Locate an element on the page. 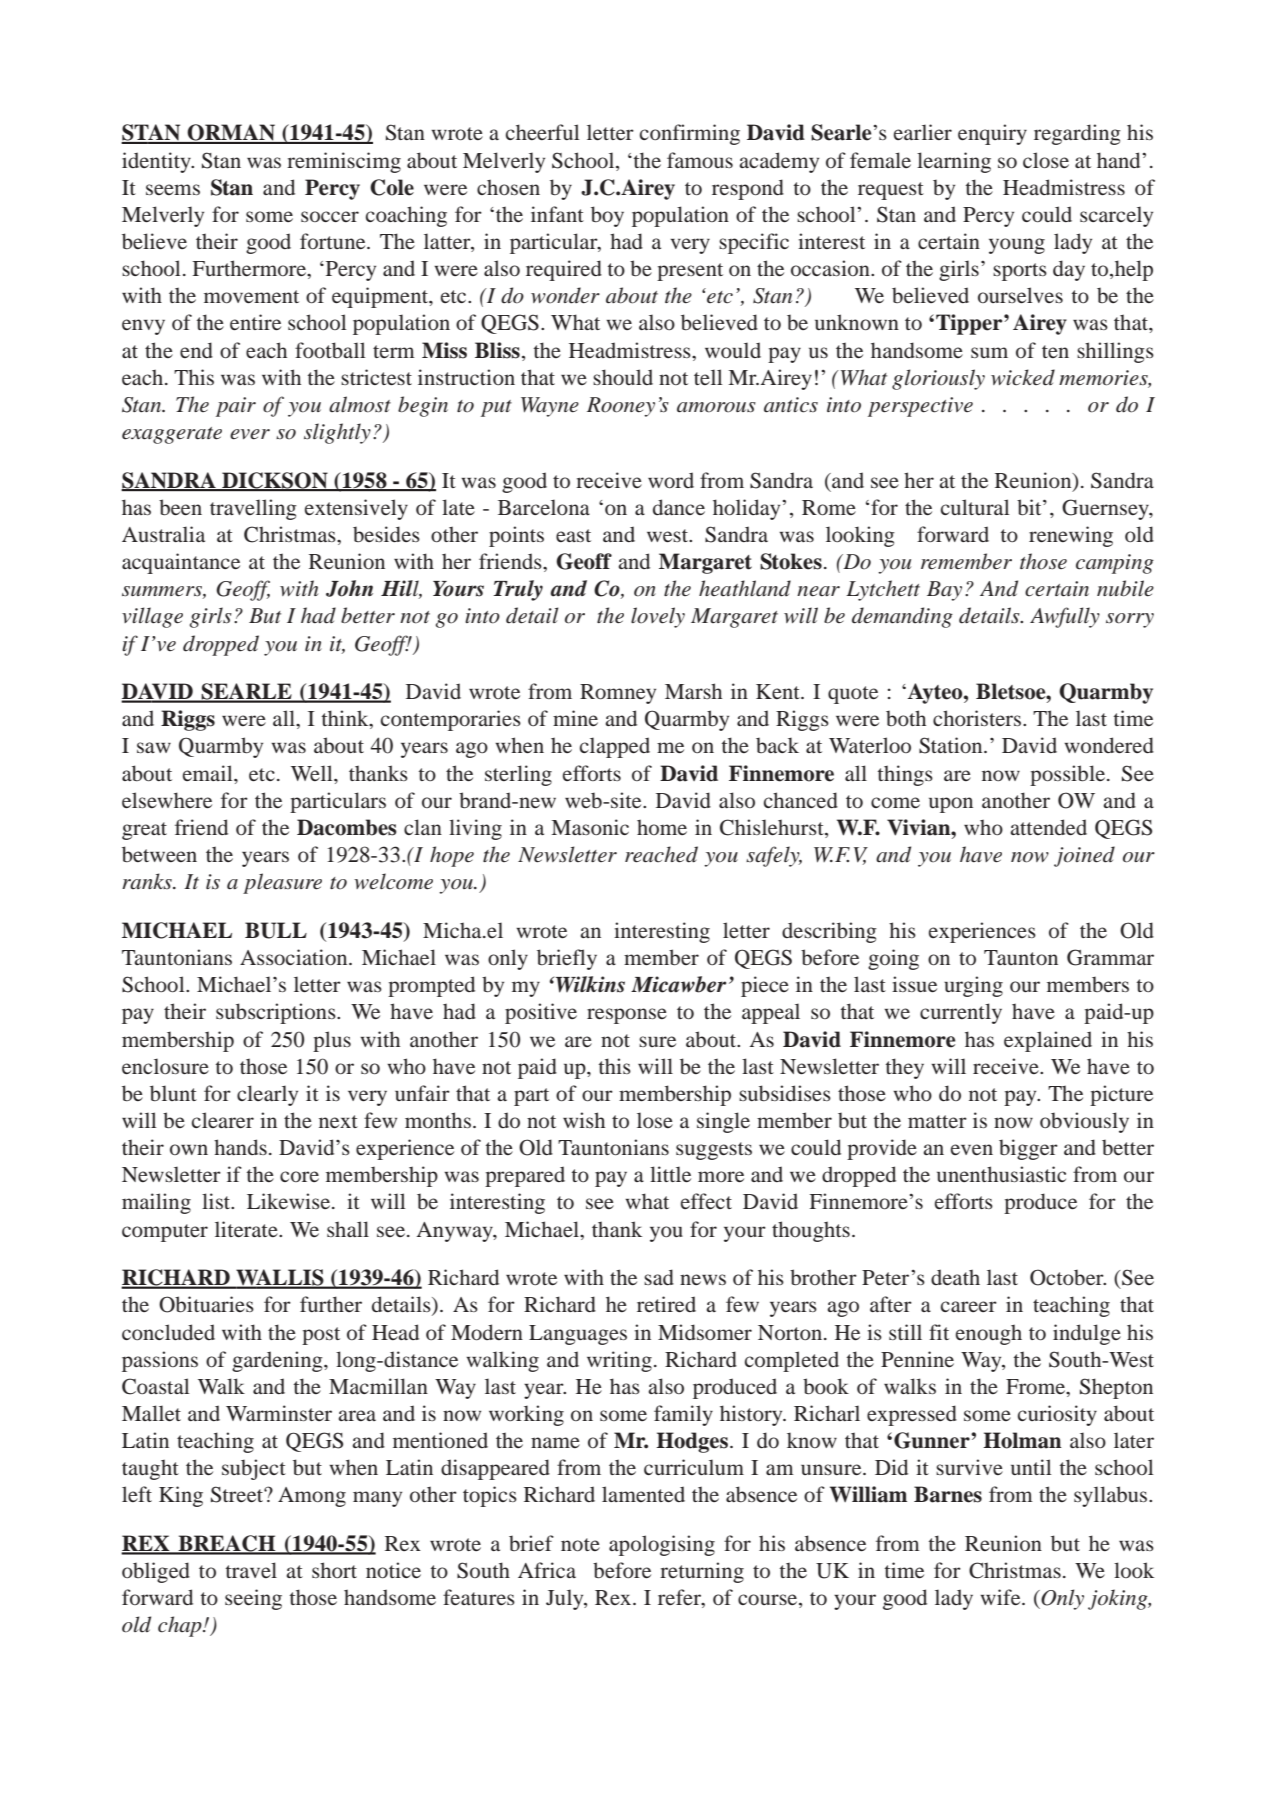  clearly is located at coordinates (267, 1095).
